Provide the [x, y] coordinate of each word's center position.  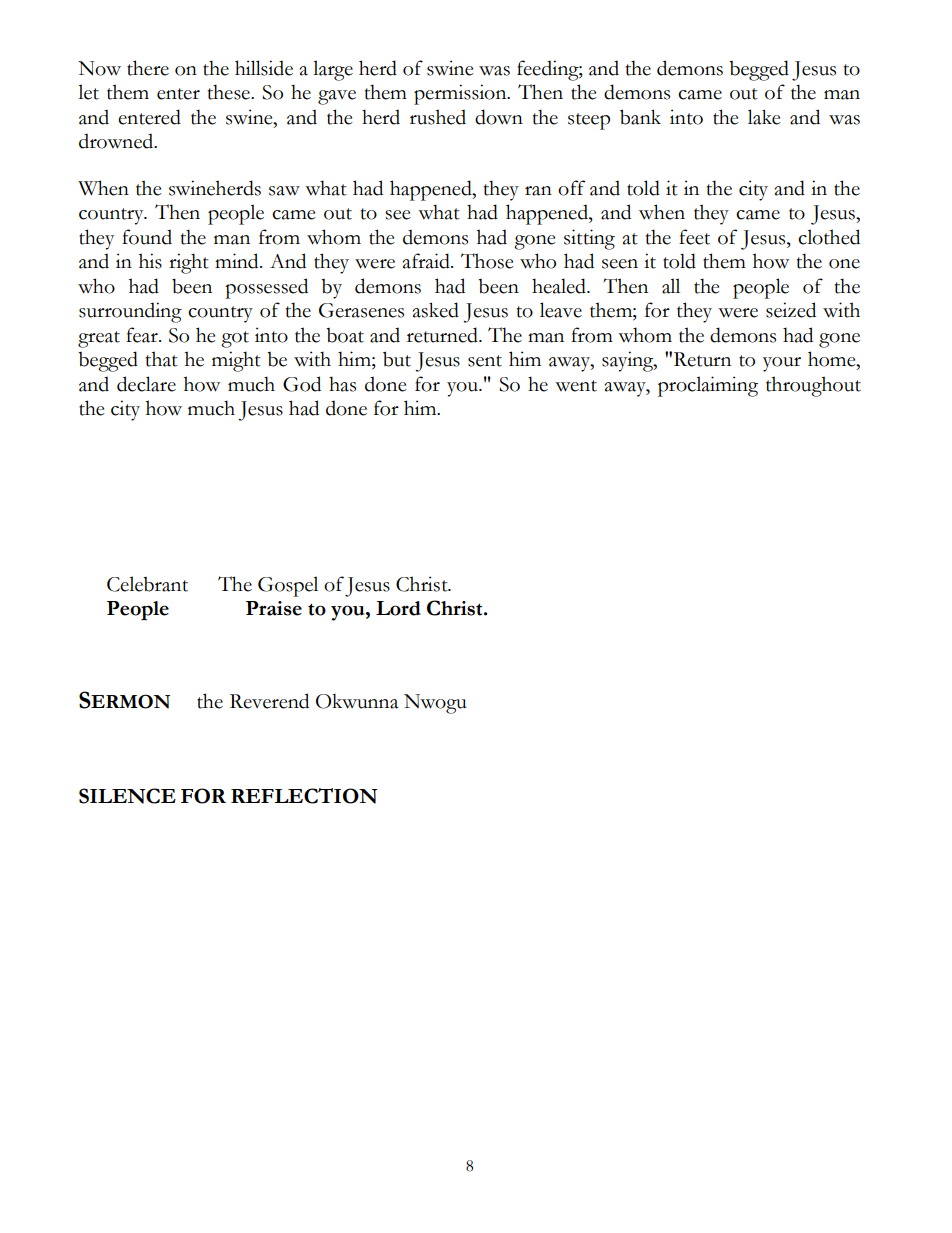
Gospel [288, 586]
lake [764, 117]
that [162, 359]
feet [694, 237]
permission [461, 94]
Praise [274, 608]
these [230, 92]
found [147, 237]
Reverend [269, 701]
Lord [398, 608]
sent [485, 361]
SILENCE [127, 796]
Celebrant [147, 584]
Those [487, 261]
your [782, 364]
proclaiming [708, 386]
